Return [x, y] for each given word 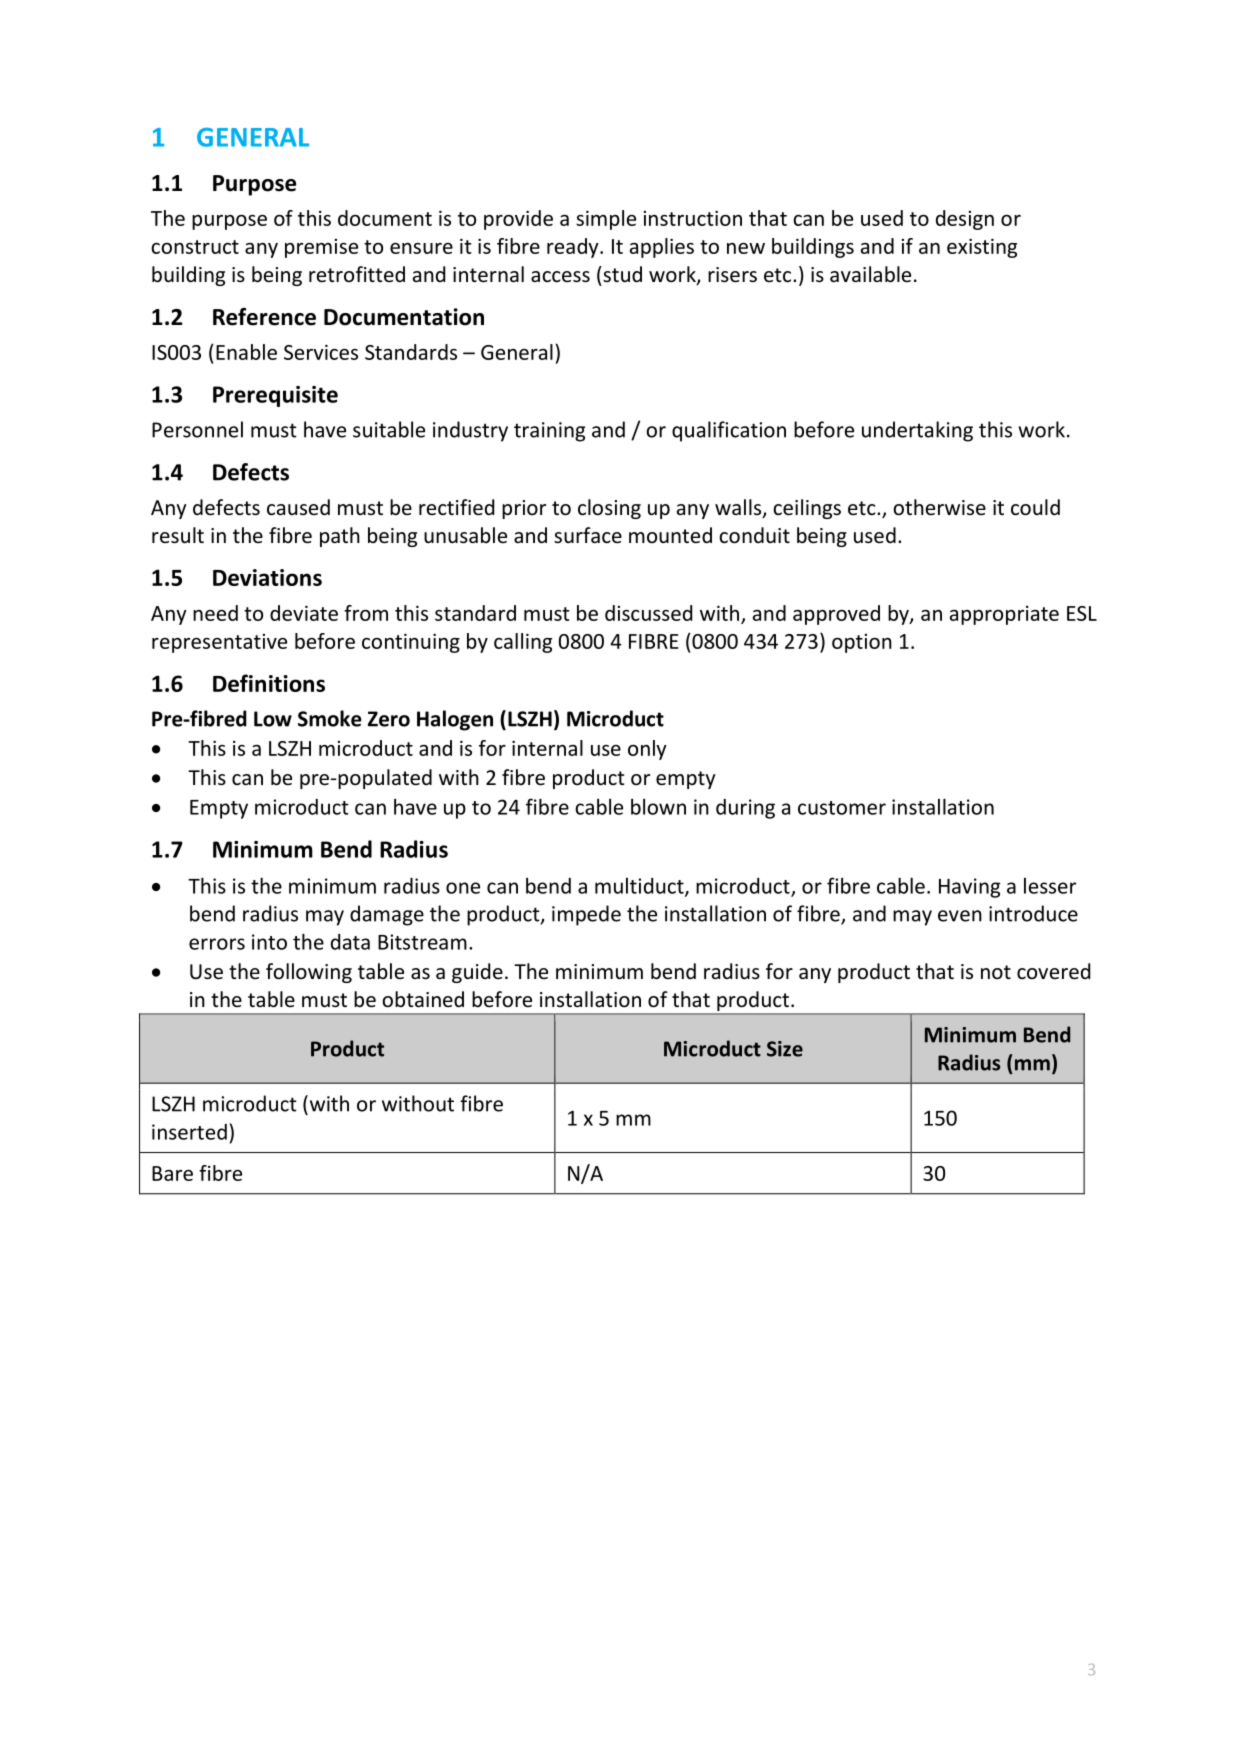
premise [321, 248]
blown [658, 806]
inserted [189, 1132]
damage [387, 915]
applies [662, 248]
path [340, 537]
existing [982, 248]
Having [969, 888]
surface [588, 535]
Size [785, 1049]
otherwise [939, 507]
